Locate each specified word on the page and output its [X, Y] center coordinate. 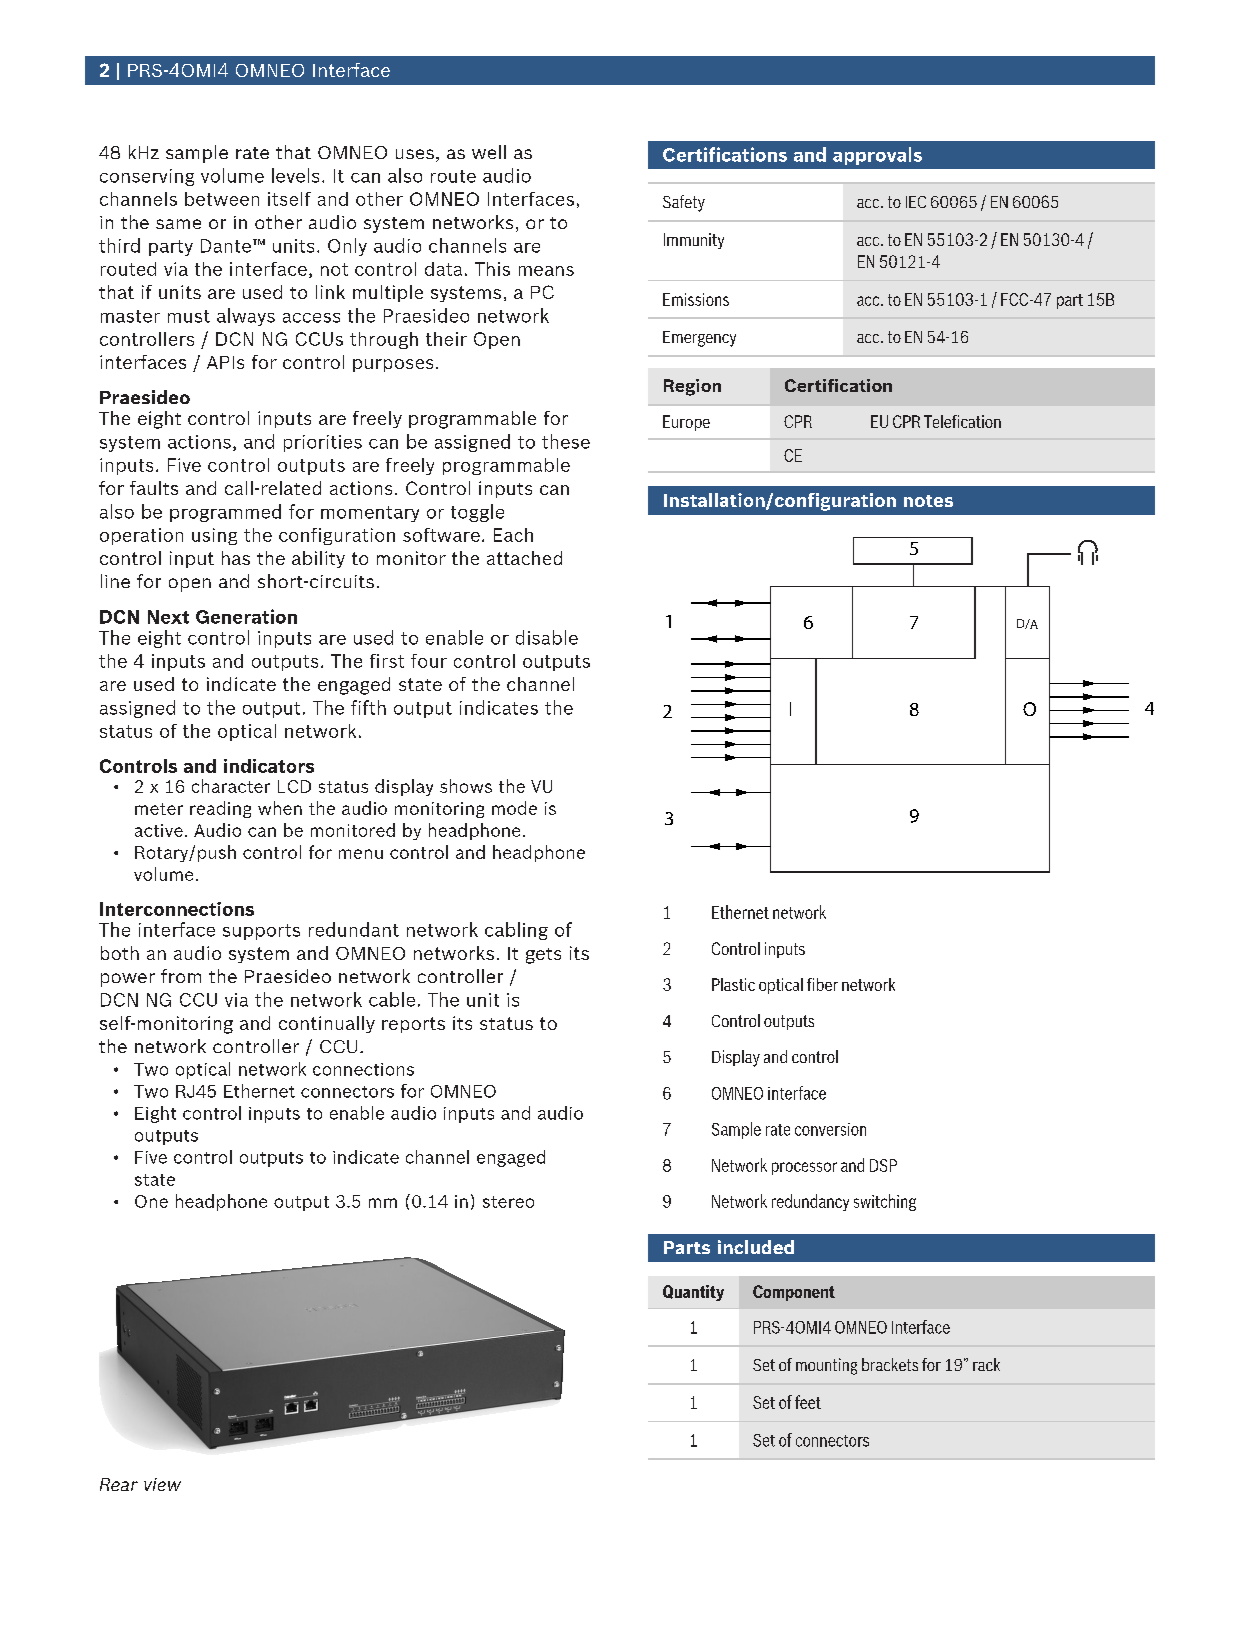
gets [543, 956]
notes [928, 501]
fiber [822, 984]
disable [547, 637]
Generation [246, 616]
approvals [877, 156]
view [162, 1484]
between [222, 199]
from [181, 976]
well [489, 152]
